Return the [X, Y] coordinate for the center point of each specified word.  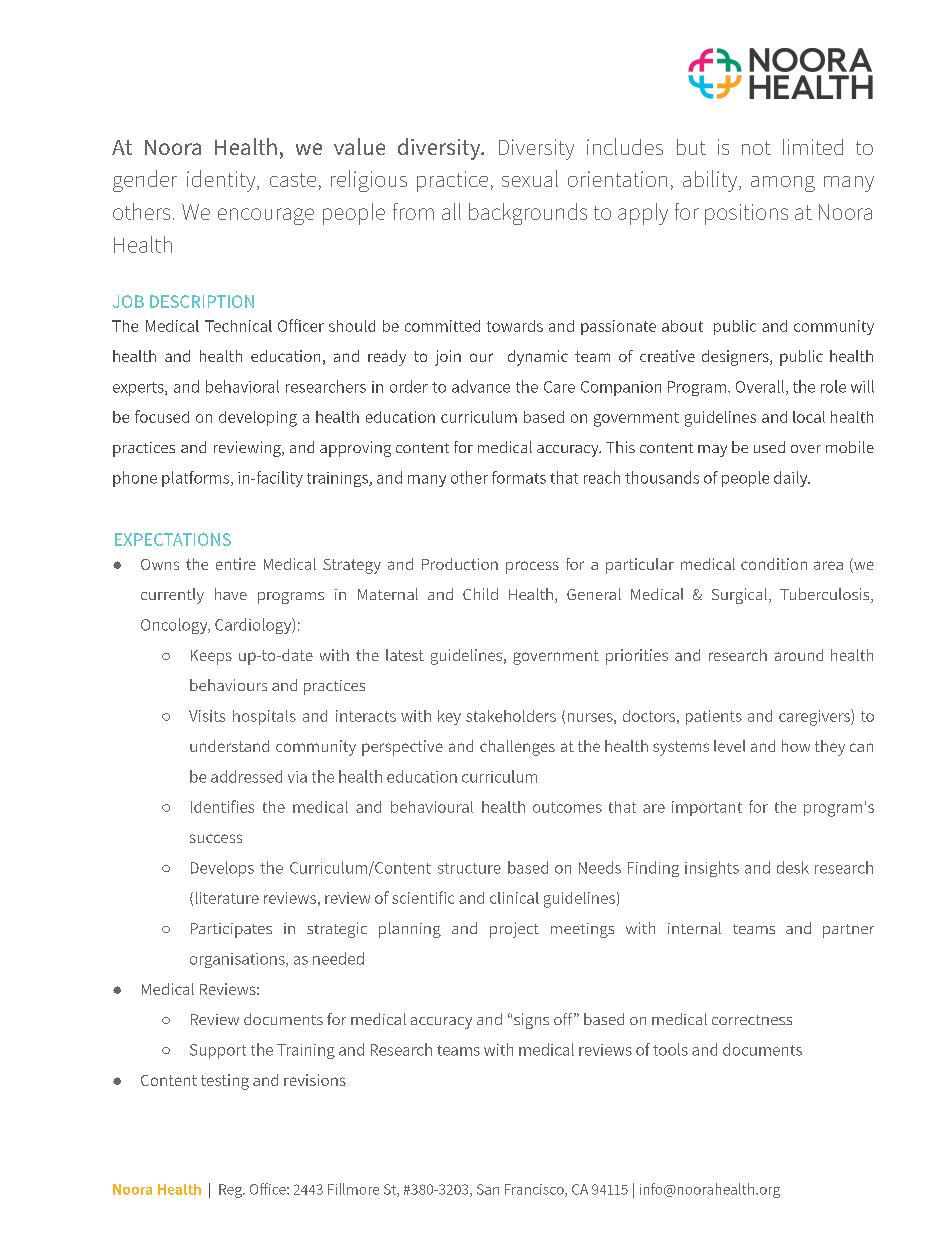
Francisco [535, 1190]
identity [222, 181]
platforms [197, 479]
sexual [530, 178]
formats [519, 477]
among [783, 184]
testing [225, 1082]
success [216, 838]
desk [793, 867]
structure [469, 868]
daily [792, 479]
